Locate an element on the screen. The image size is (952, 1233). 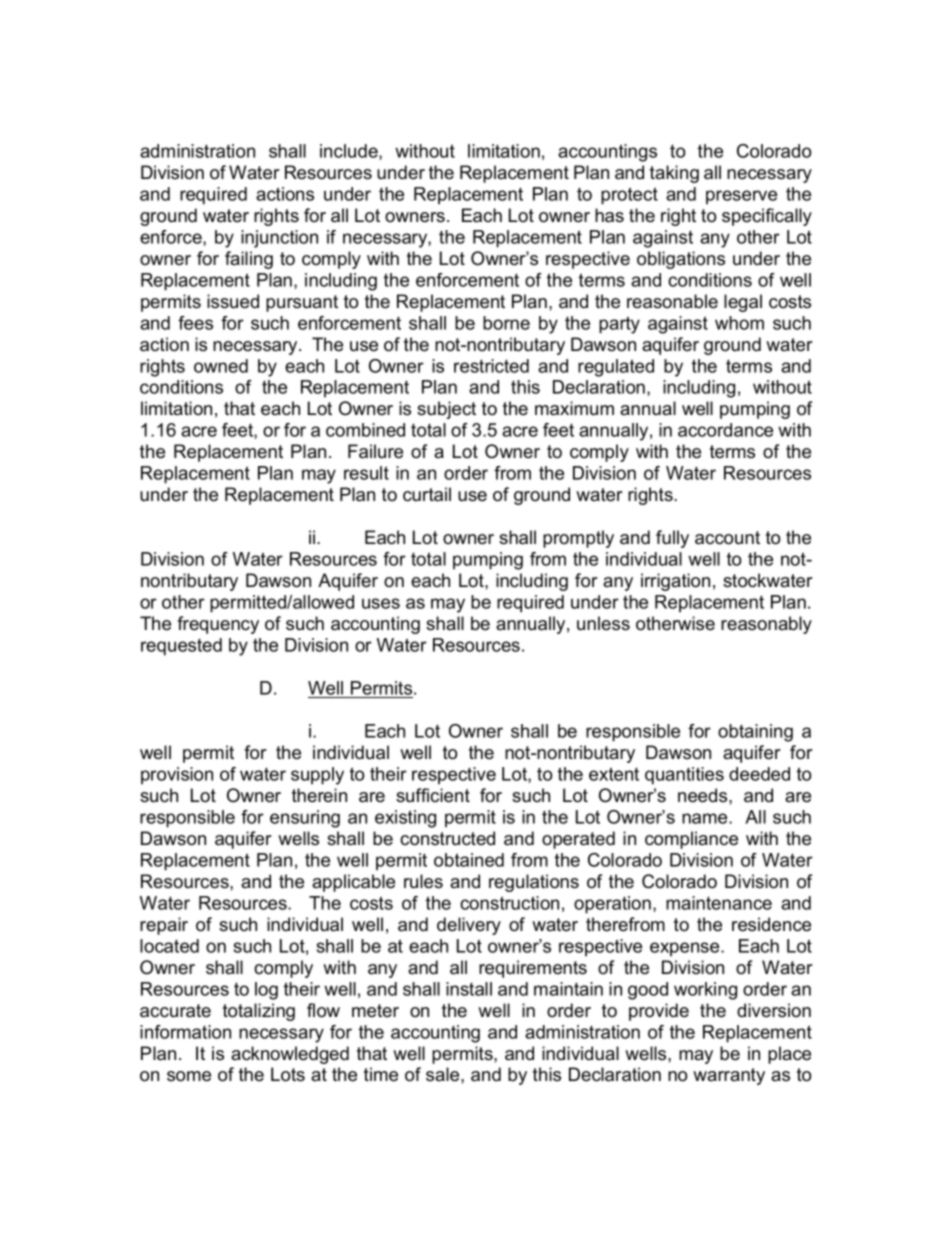
include is located at coordinates (350, 152).
